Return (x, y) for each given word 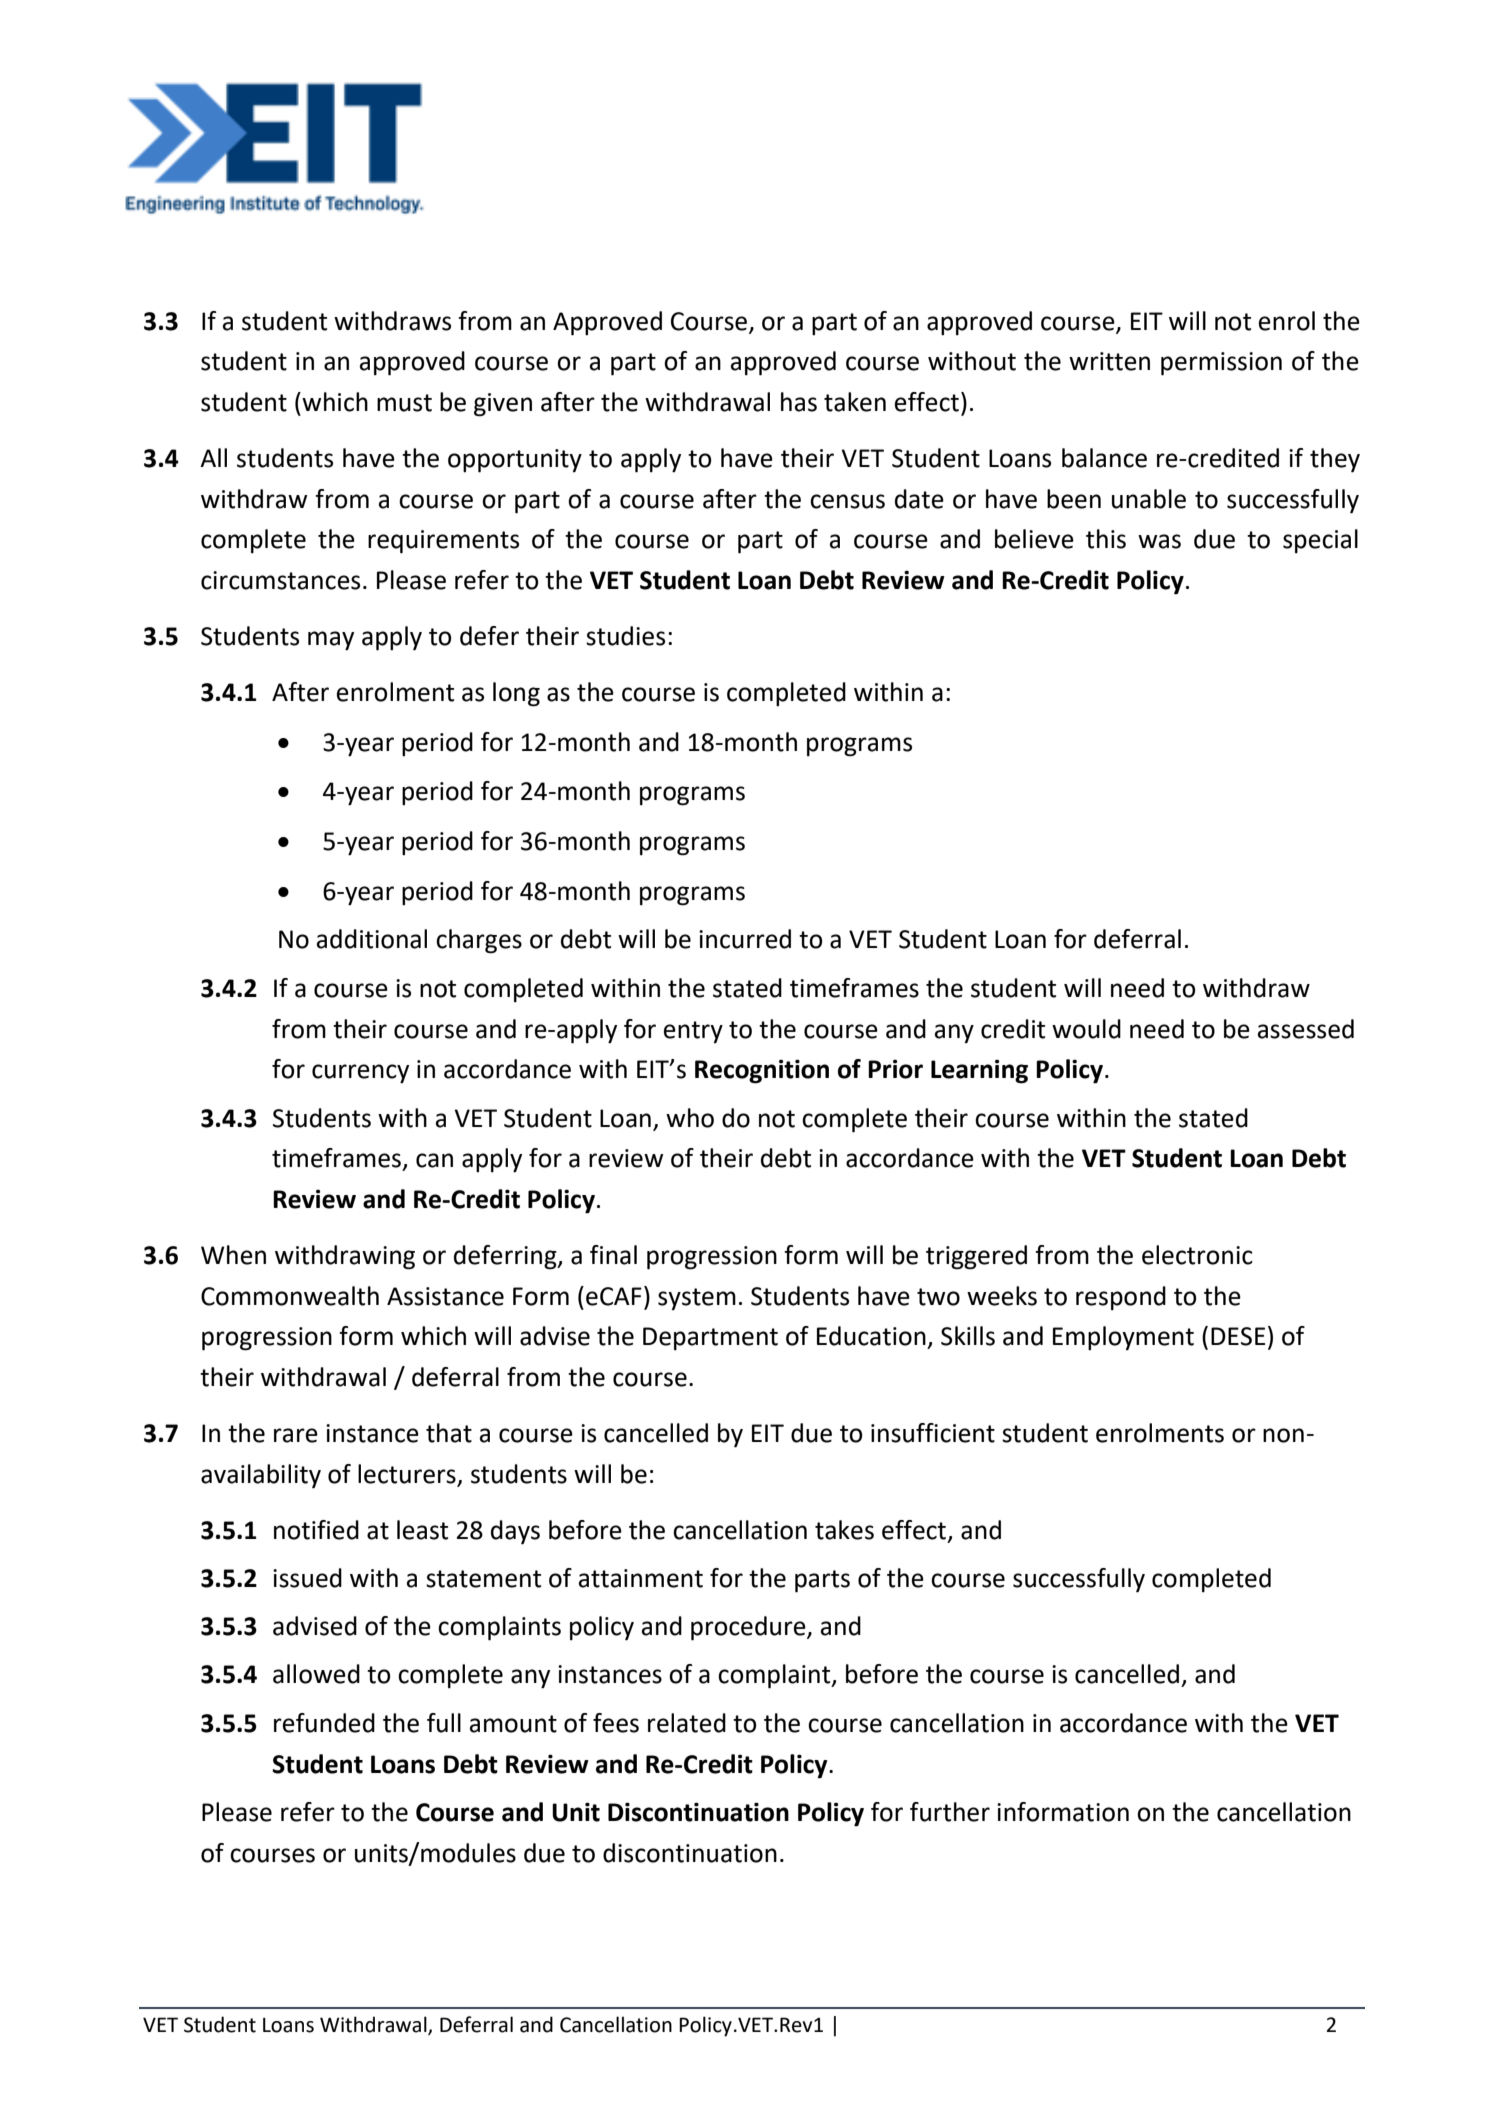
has (799, 402)
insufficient (933, 1433)
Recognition (762, 1071)
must (404, 403)
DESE (1238, 1336)
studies (625, 636)
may (331, 641)
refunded (324, 1723)
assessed (1306, 1029)
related (687, 1723)
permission (1221, 364)
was (1159, 541)
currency (360, 1074)
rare (296, 1435)
